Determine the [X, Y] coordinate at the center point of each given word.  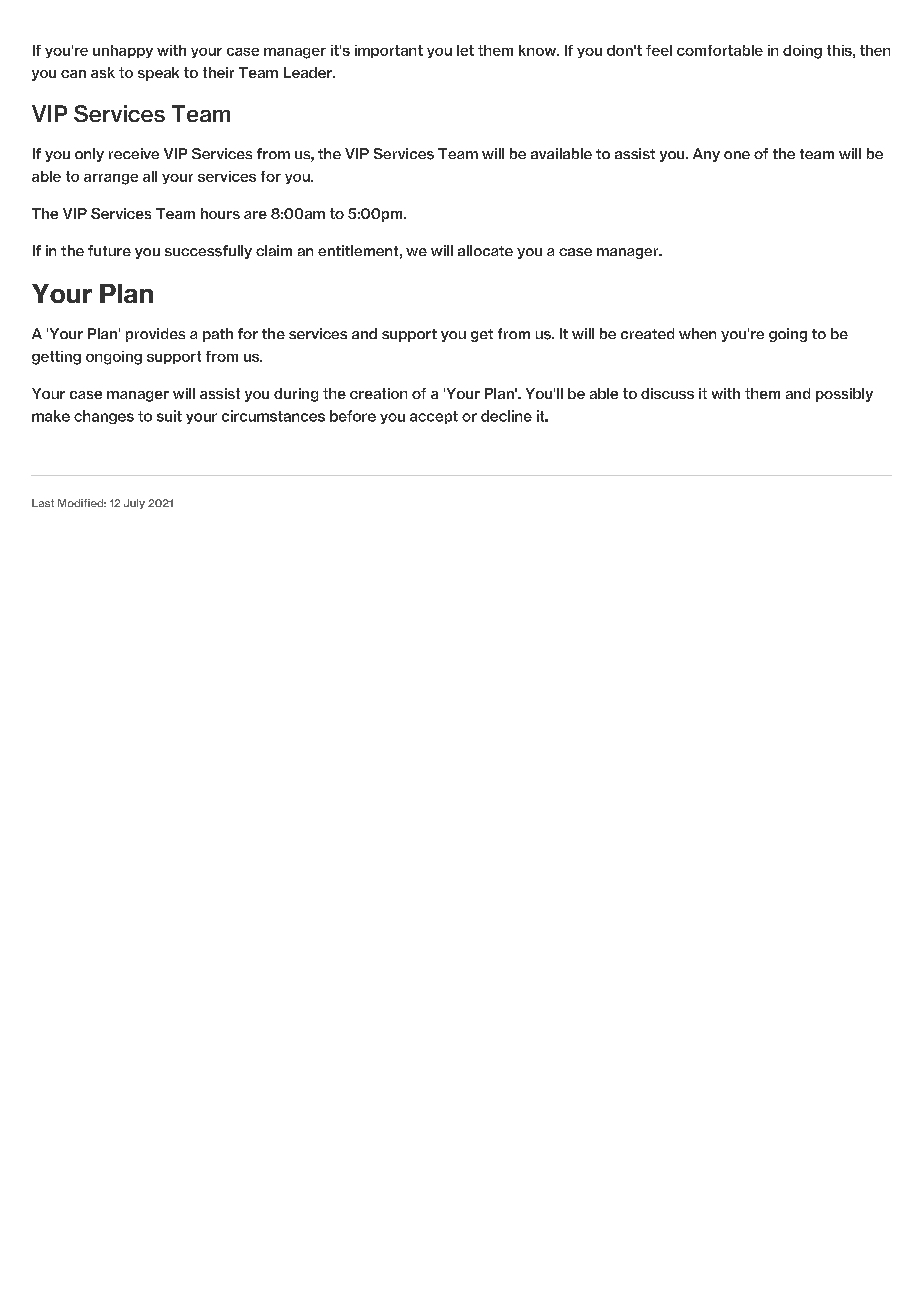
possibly [844, 395]
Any [706, 155]
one [737, 155]
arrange [111, 179]
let [465, 50]
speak [158, 74]
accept [434, 417]
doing [802, 52]
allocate [485, 250]
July [134, 504]
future [109, 250]
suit [169, 416]
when [697, 333]
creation [378, 393]
